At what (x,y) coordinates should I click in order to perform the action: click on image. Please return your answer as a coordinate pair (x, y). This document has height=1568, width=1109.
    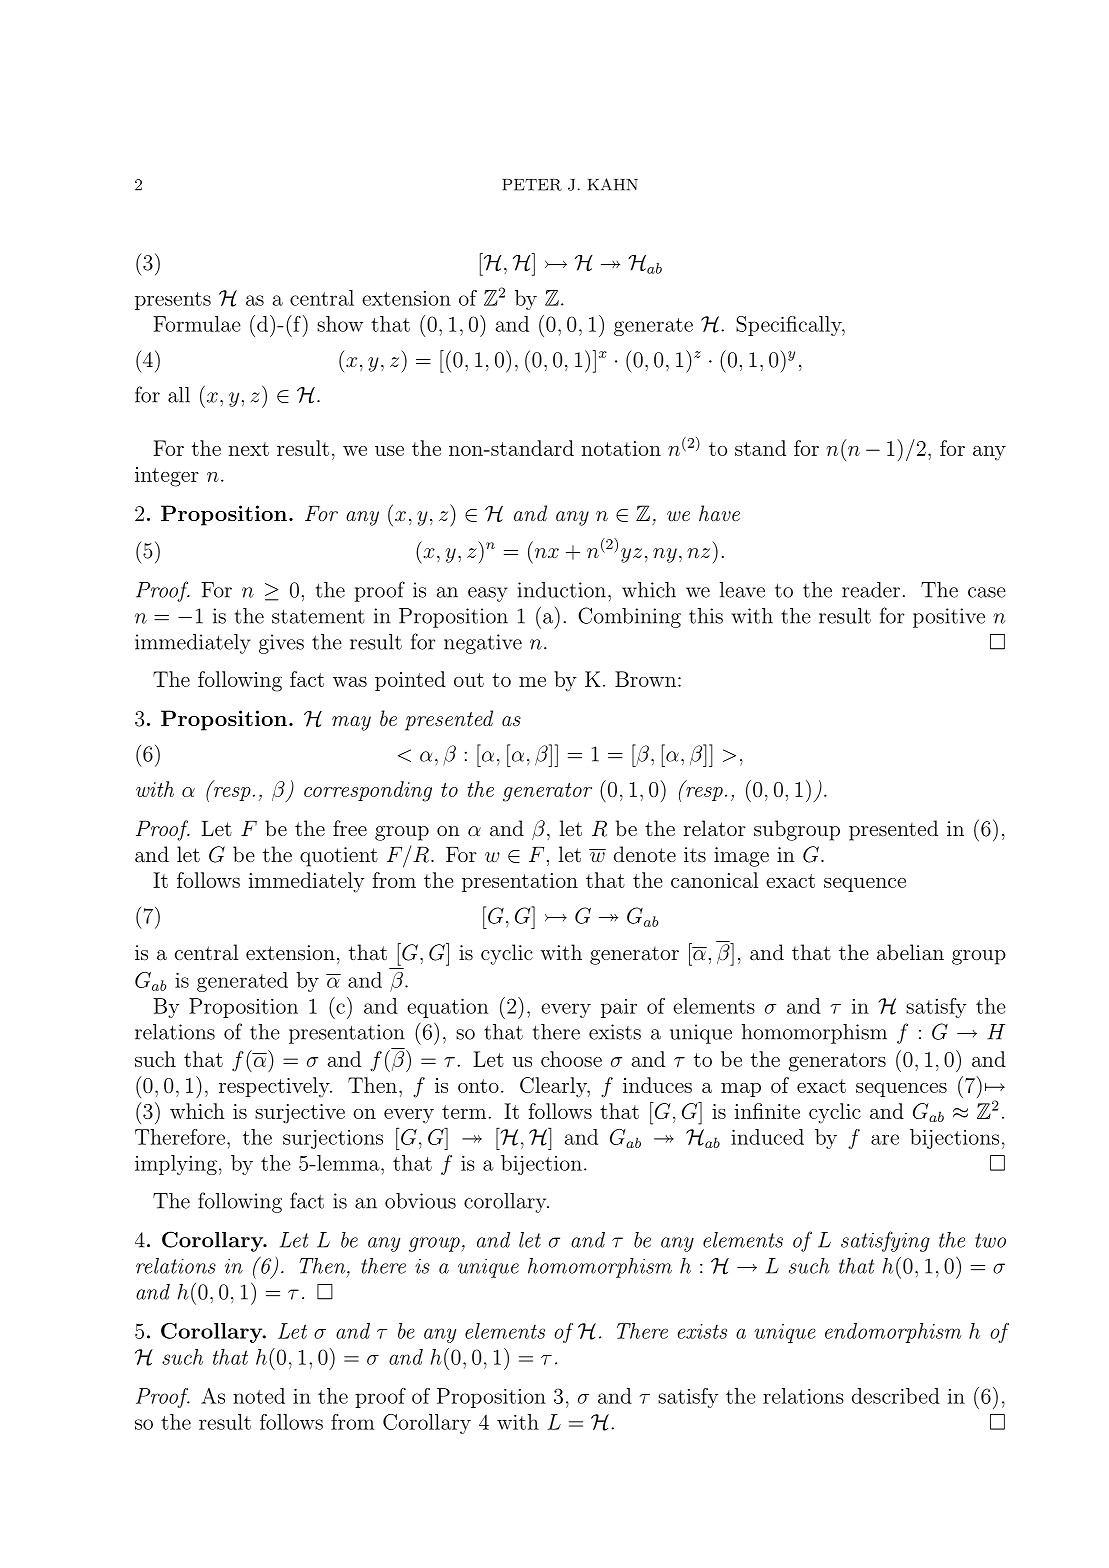
    Looking at the image, I should click on (741, 857).
